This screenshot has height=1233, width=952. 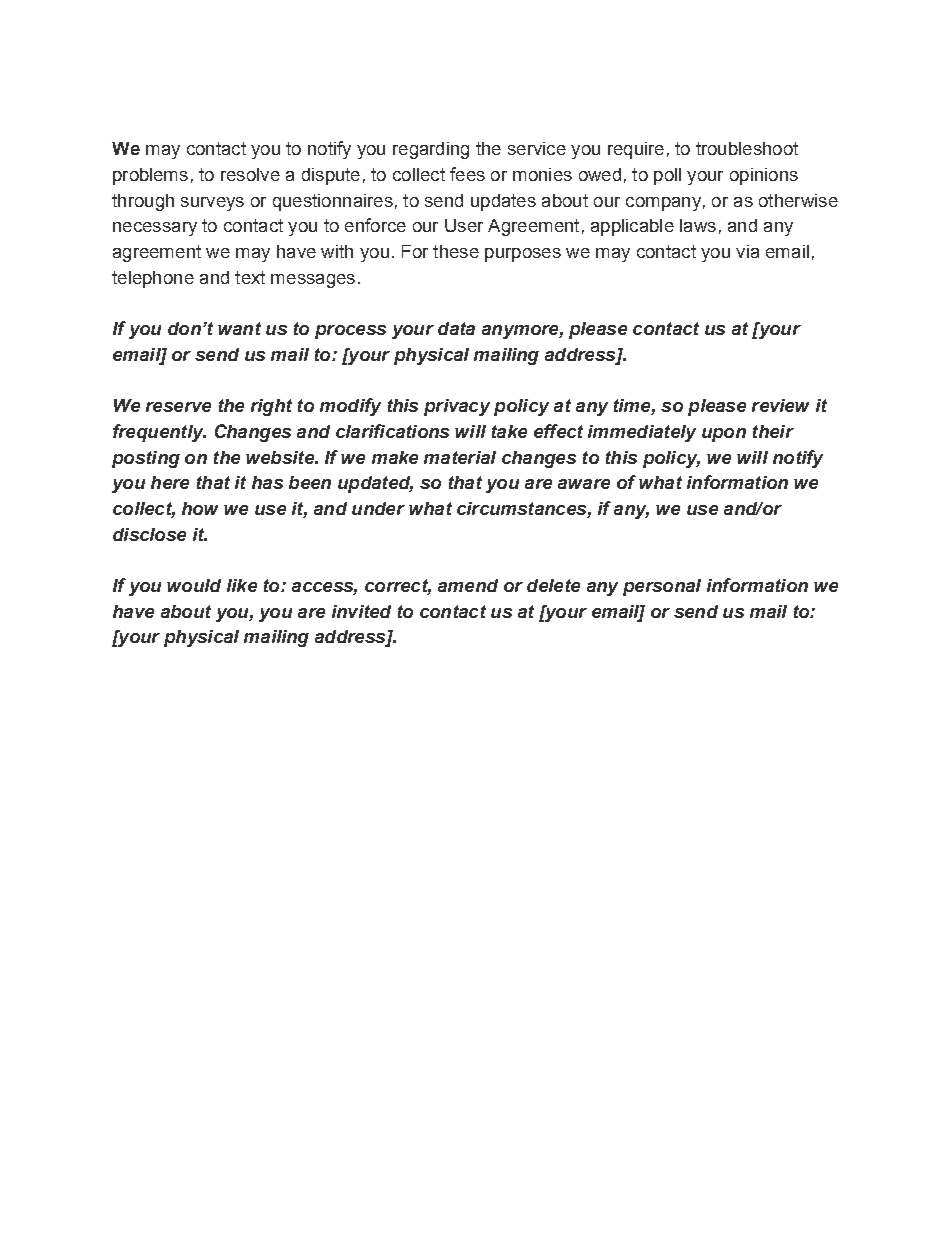 What do you see at coordinates (747, 148) in the screenshot?
I see `troubleshoot` at bounding box center [747, 148].
